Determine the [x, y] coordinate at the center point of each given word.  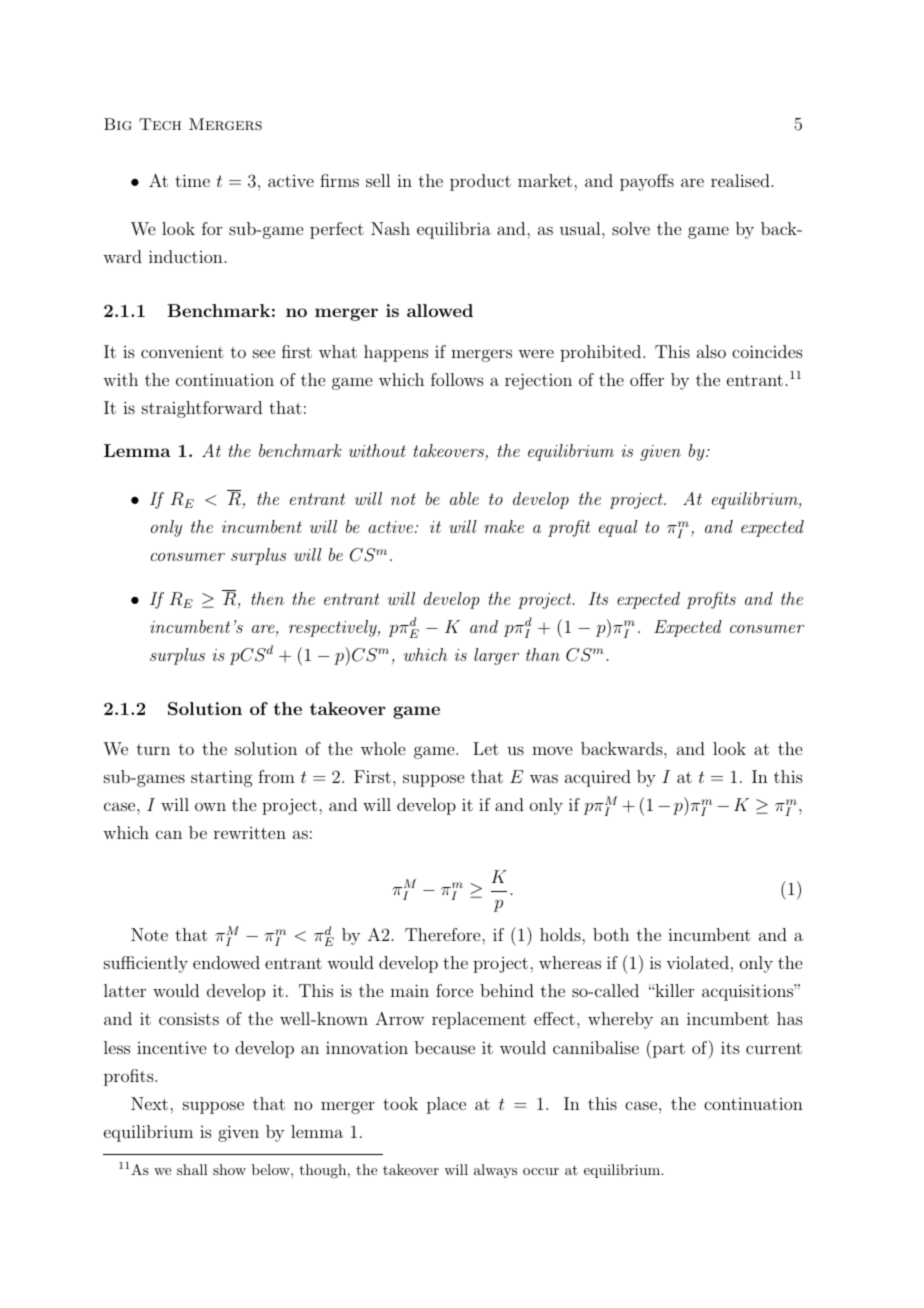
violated [697, 962]
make [504, 526]
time [192, 180]
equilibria [454, 230]
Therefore [444, 934]
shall [192, 1169]
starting [222, 778]
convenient [182, 352]
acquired [598, 778]
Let [486, 748]
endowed [226, 962]
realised [740, 180]
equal [618, 528]
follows [457, 379]
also [711, 351]
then [267, 598]
